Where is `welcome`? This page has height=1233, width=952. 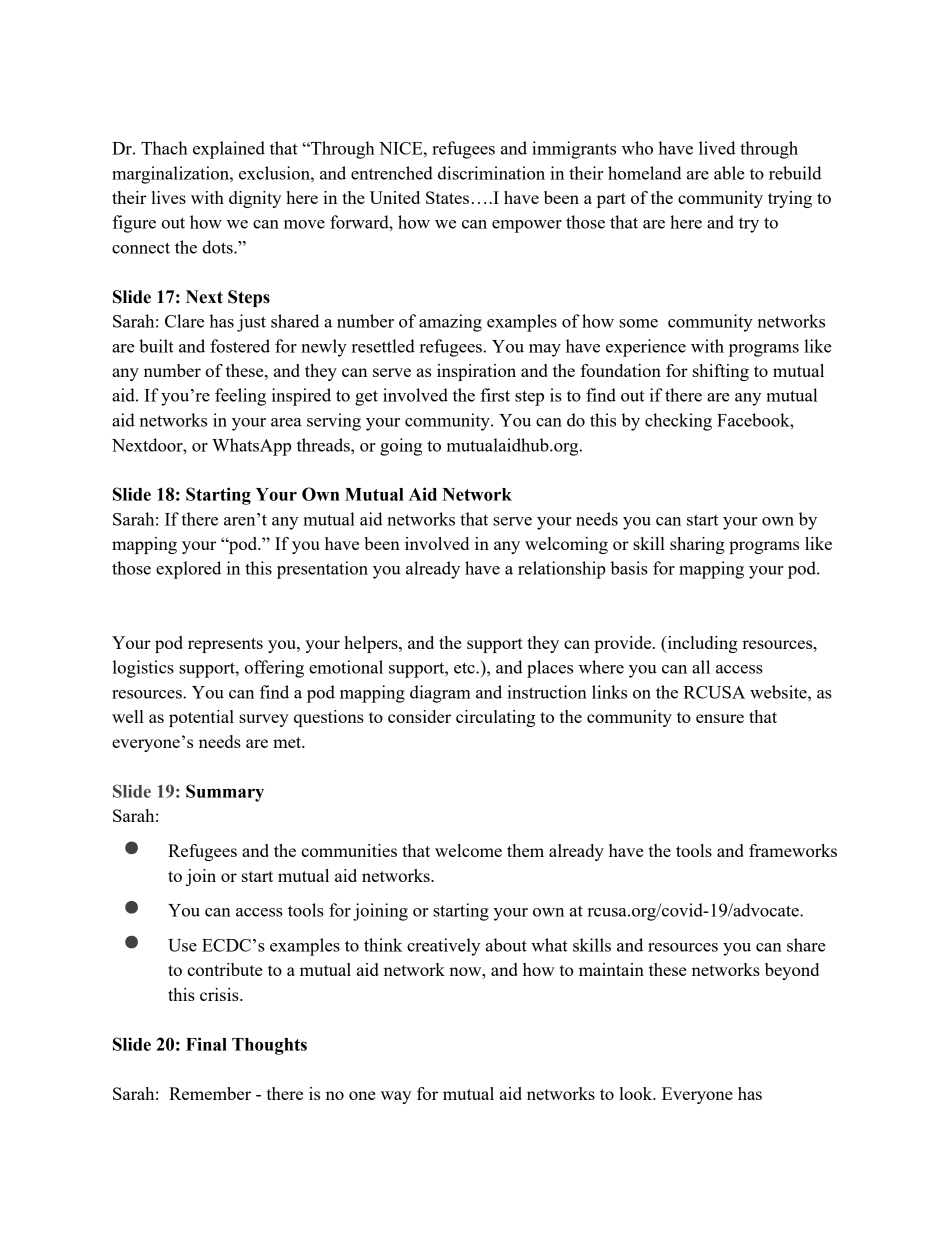
welcome is located at coordinates (468, 850).
